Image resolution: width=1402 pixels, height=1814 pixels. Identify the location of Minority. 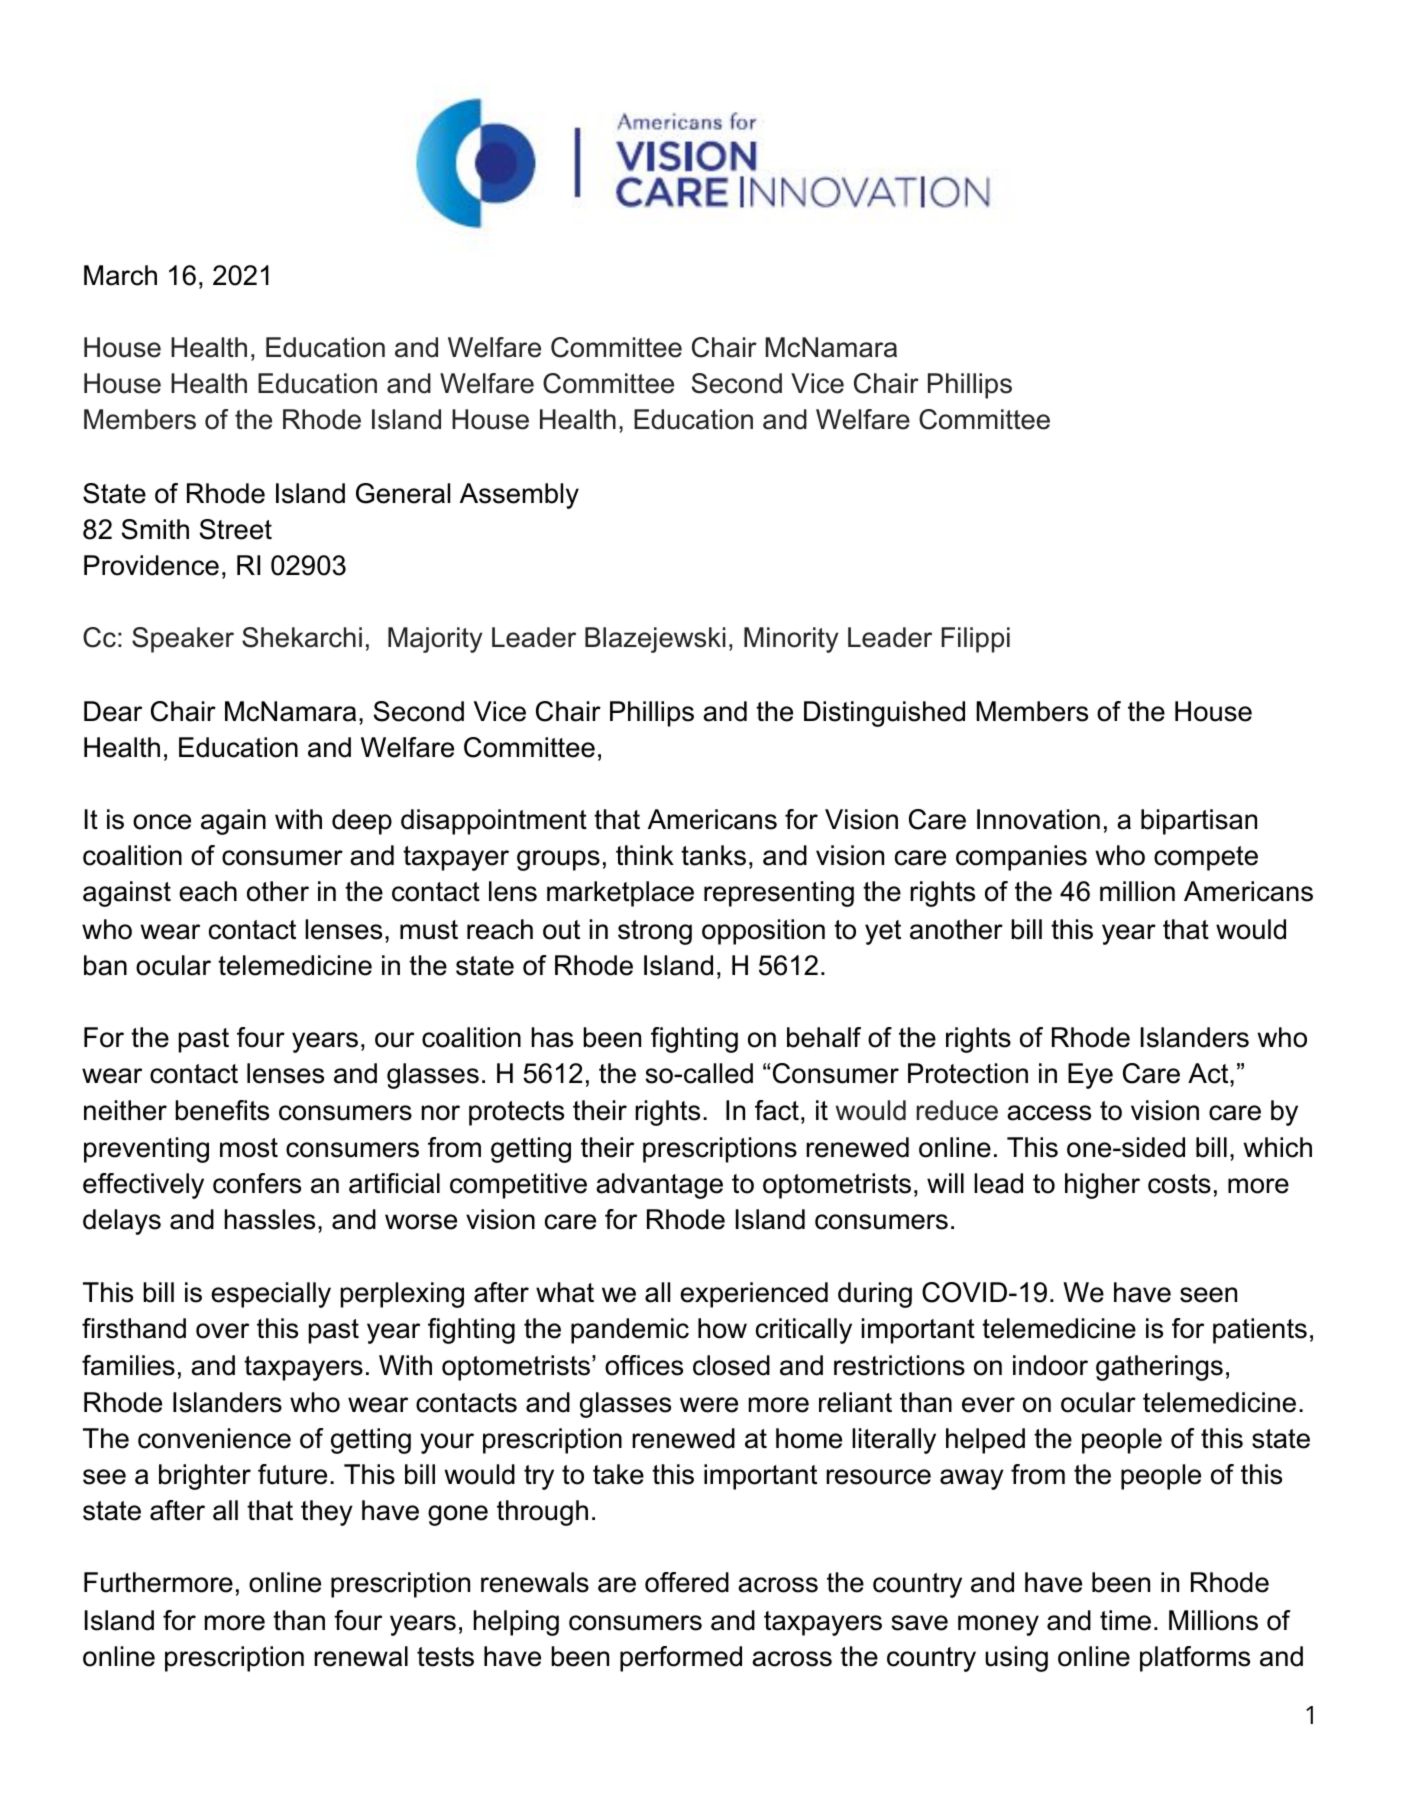
(791, 640).
